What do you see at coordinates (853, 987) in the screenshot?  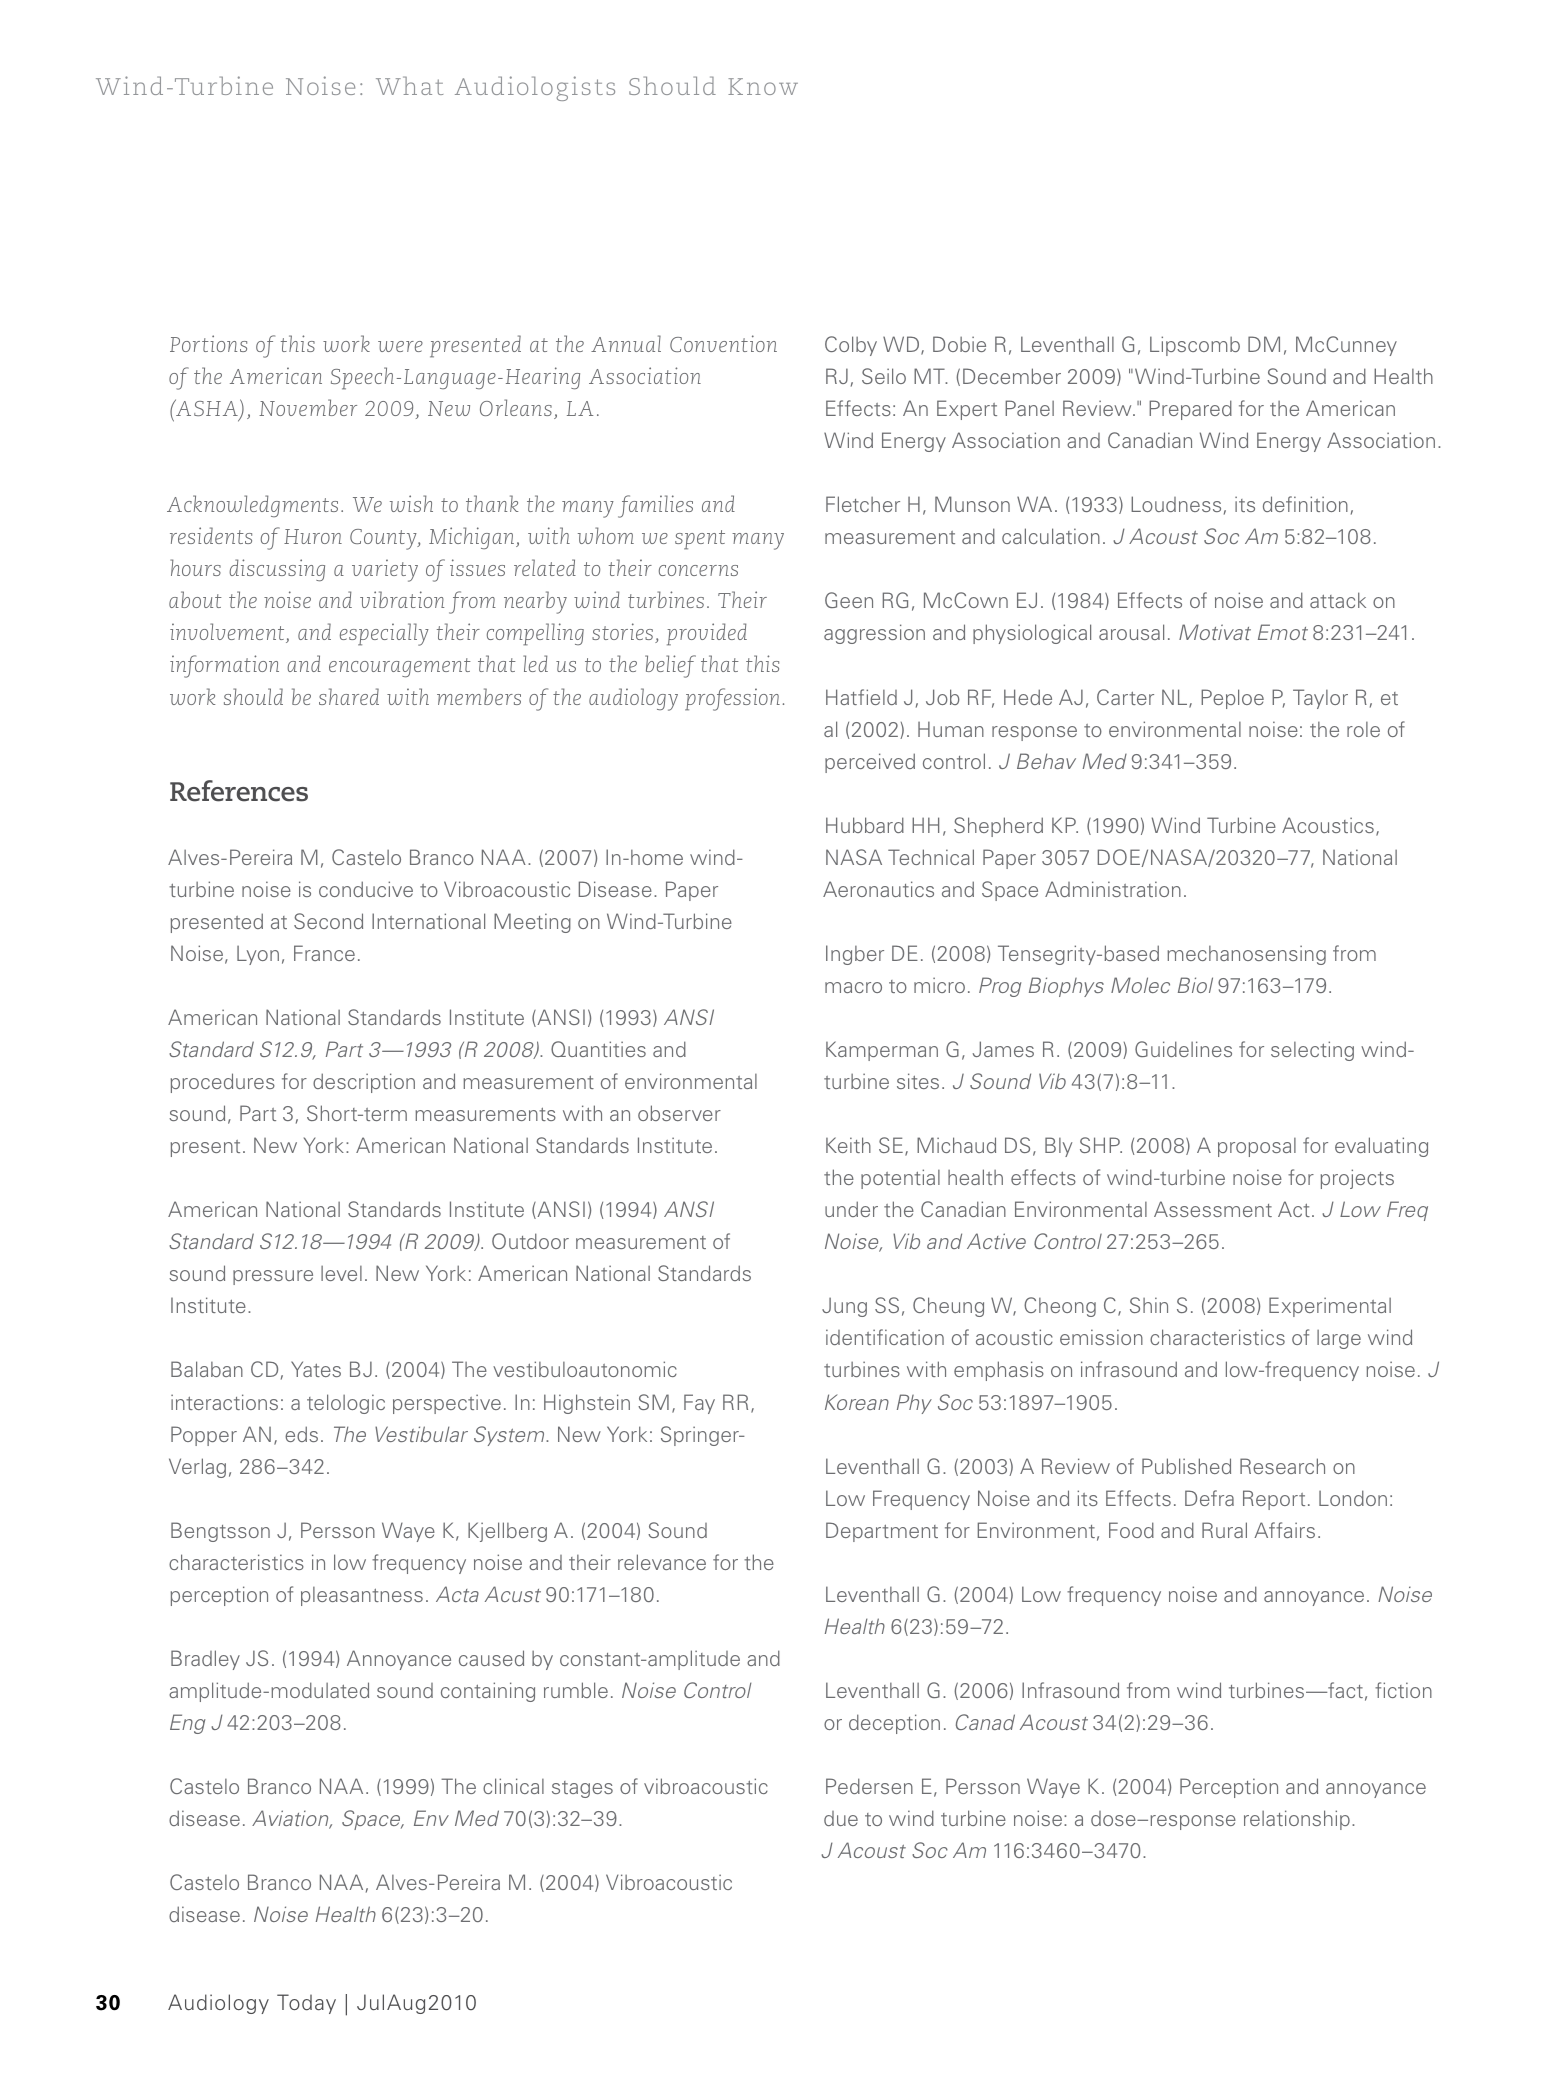 I see `macro` at bounding box center [853, 987].
